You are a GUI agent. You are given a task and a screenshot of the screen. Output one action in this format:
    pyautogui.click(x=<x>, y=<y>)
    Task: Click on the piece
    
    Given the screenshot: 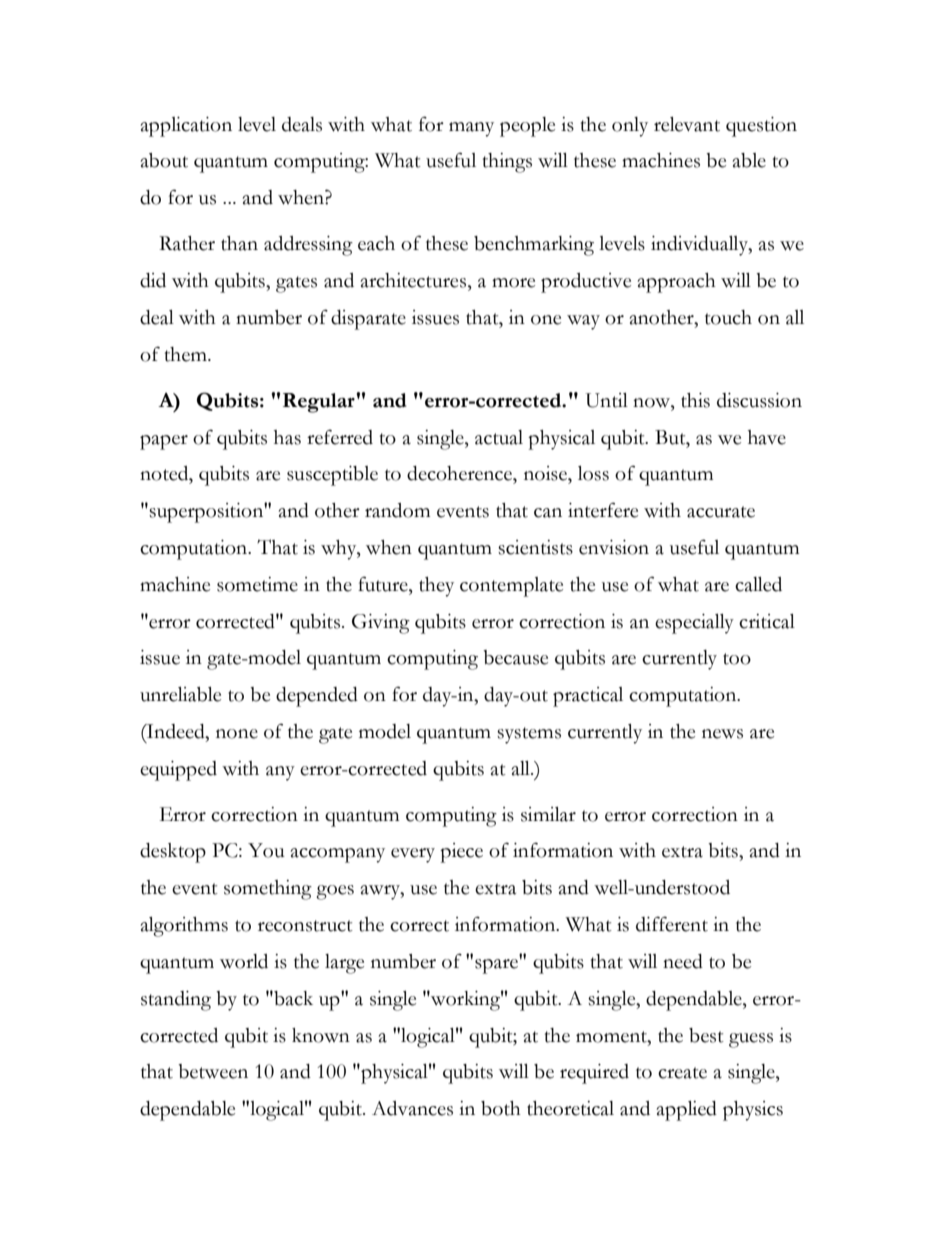 What is the action you would take?
    pyautogui.click(x=461, y=853)
